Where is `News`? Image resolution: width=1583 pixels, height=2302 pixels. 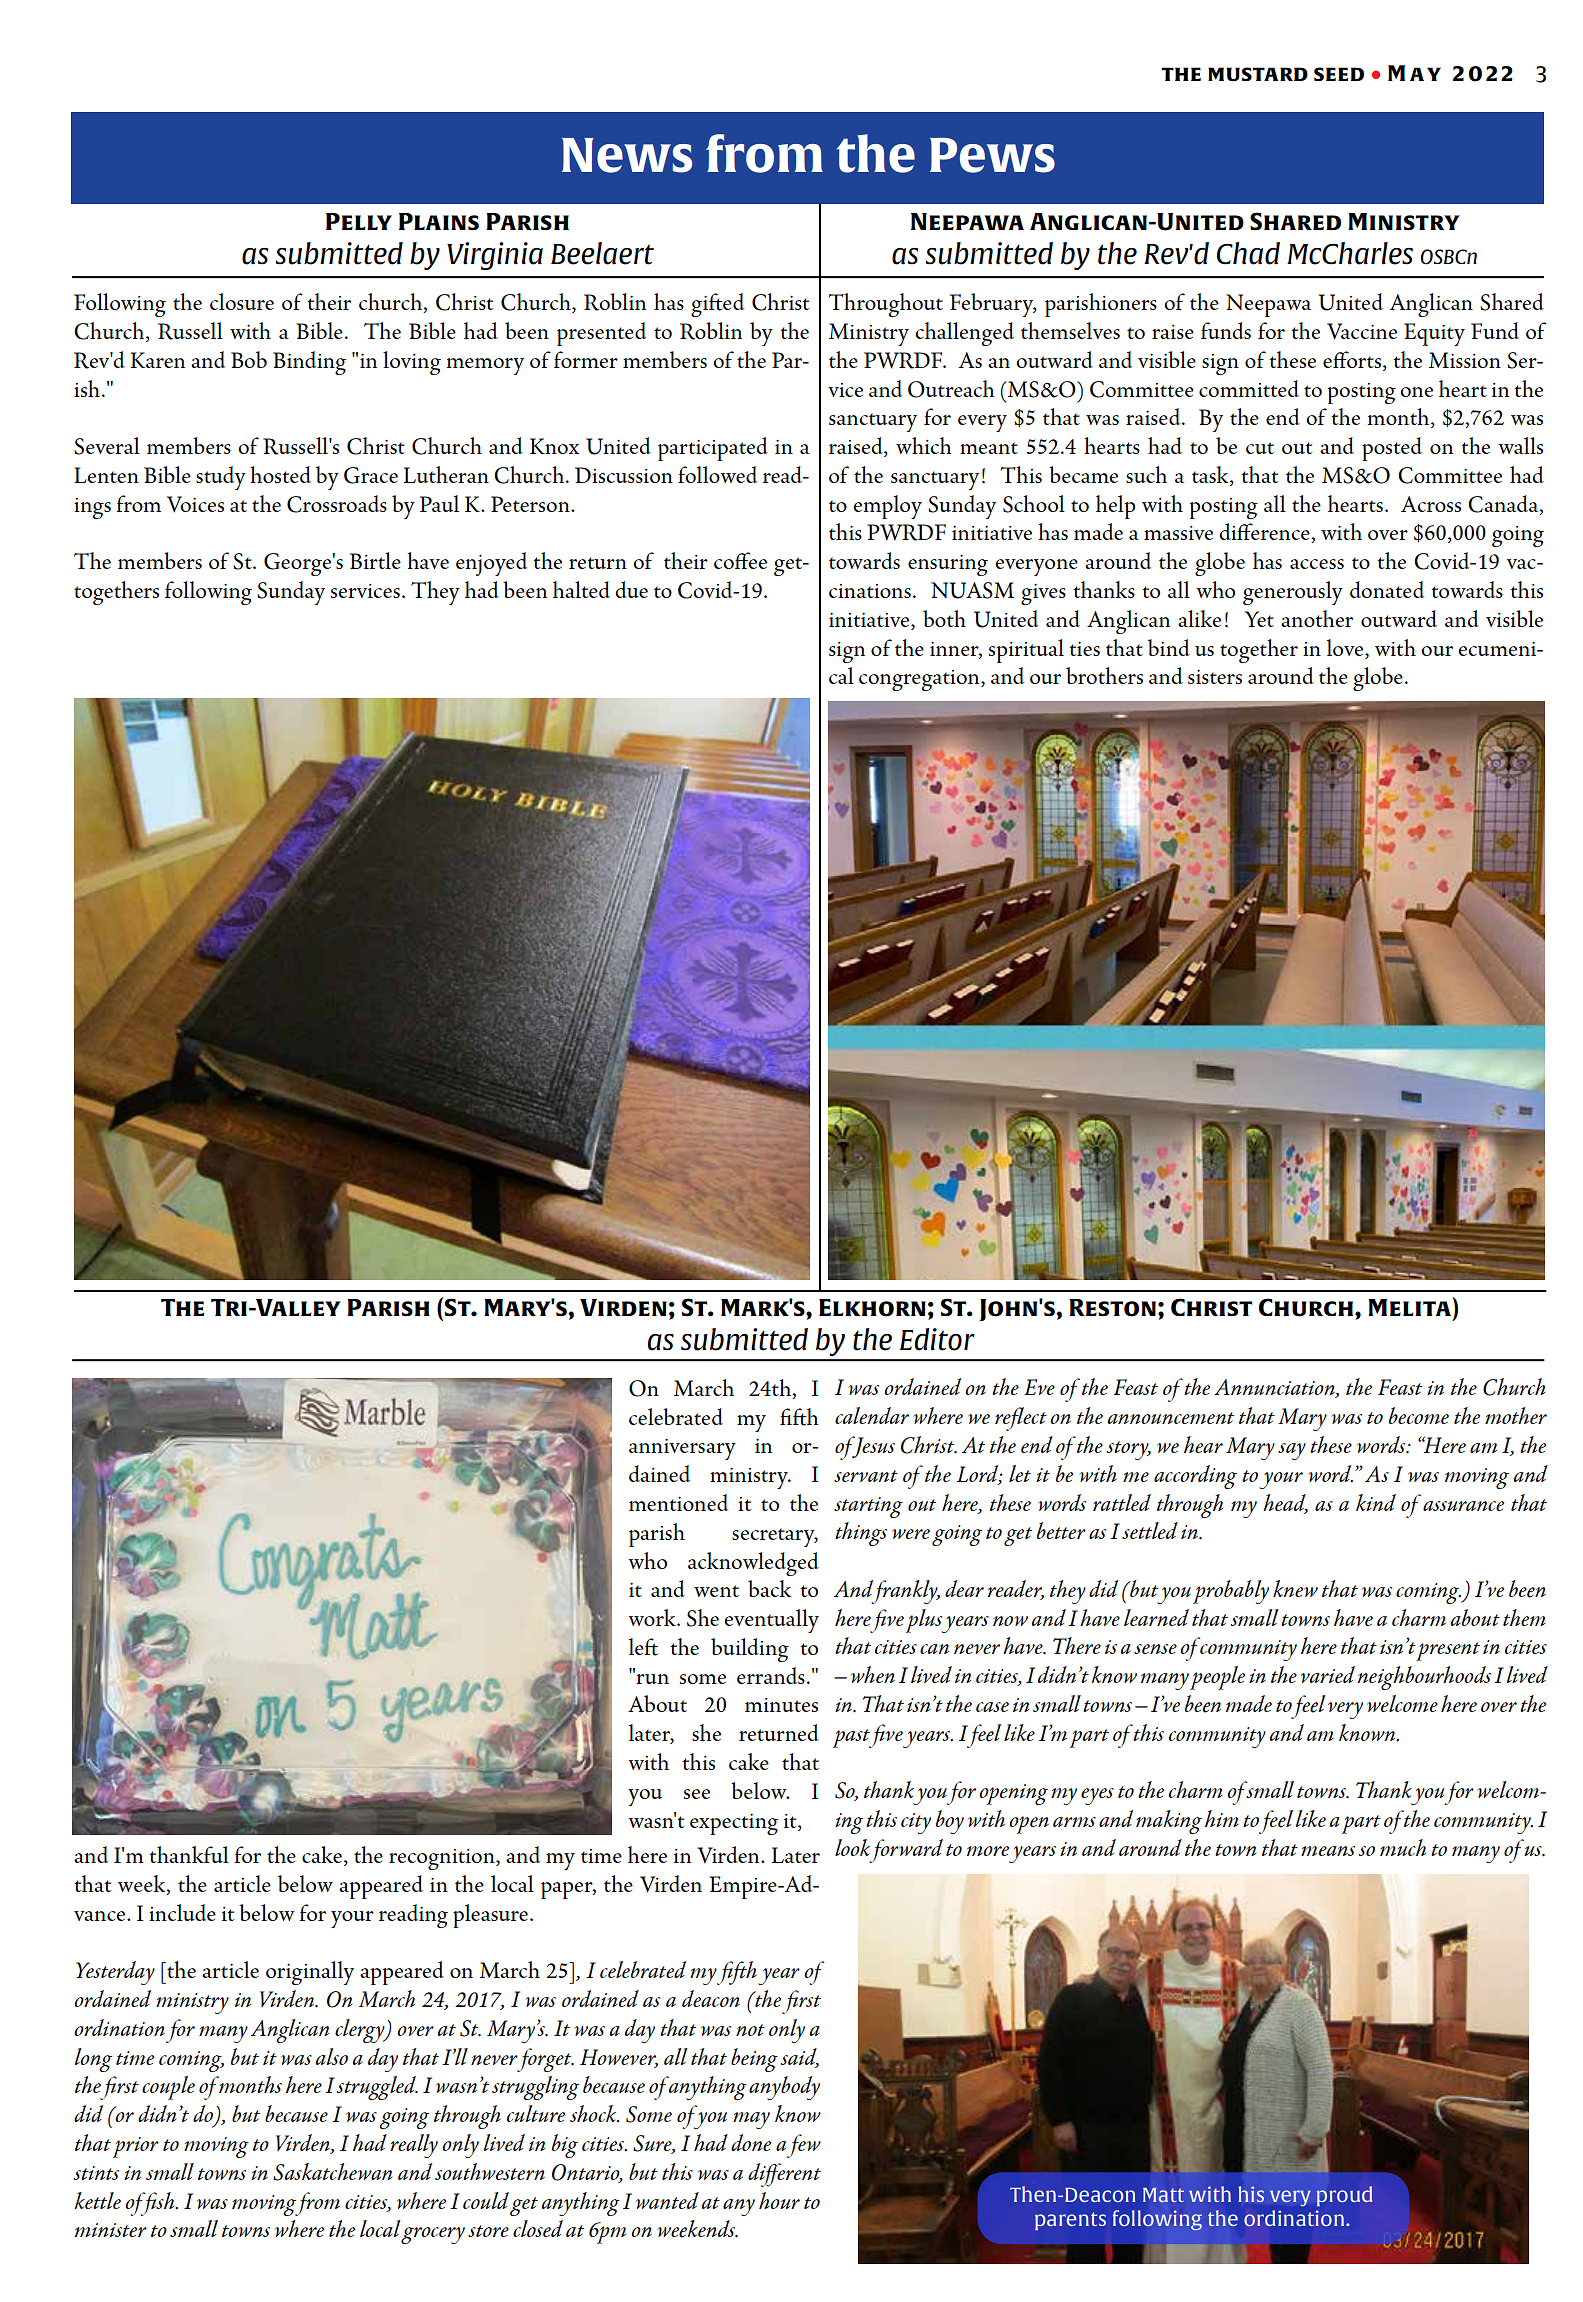
News is located at coordinates (627, 155).
